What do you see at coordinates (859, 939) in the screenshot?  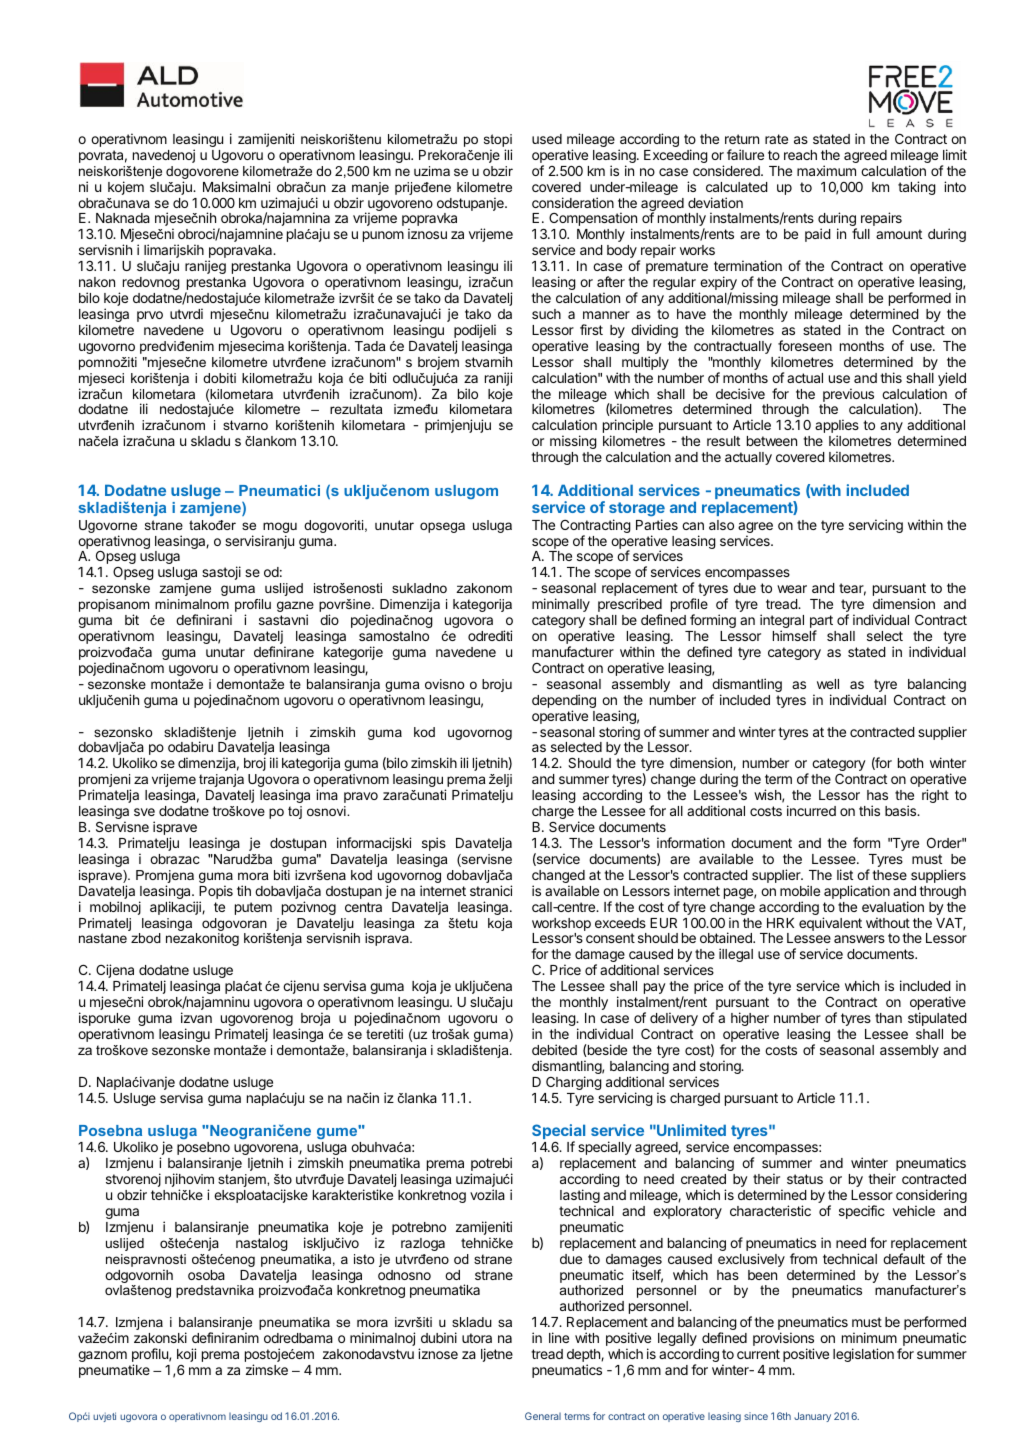 I see `answers` at bounding box center [859, 939].
